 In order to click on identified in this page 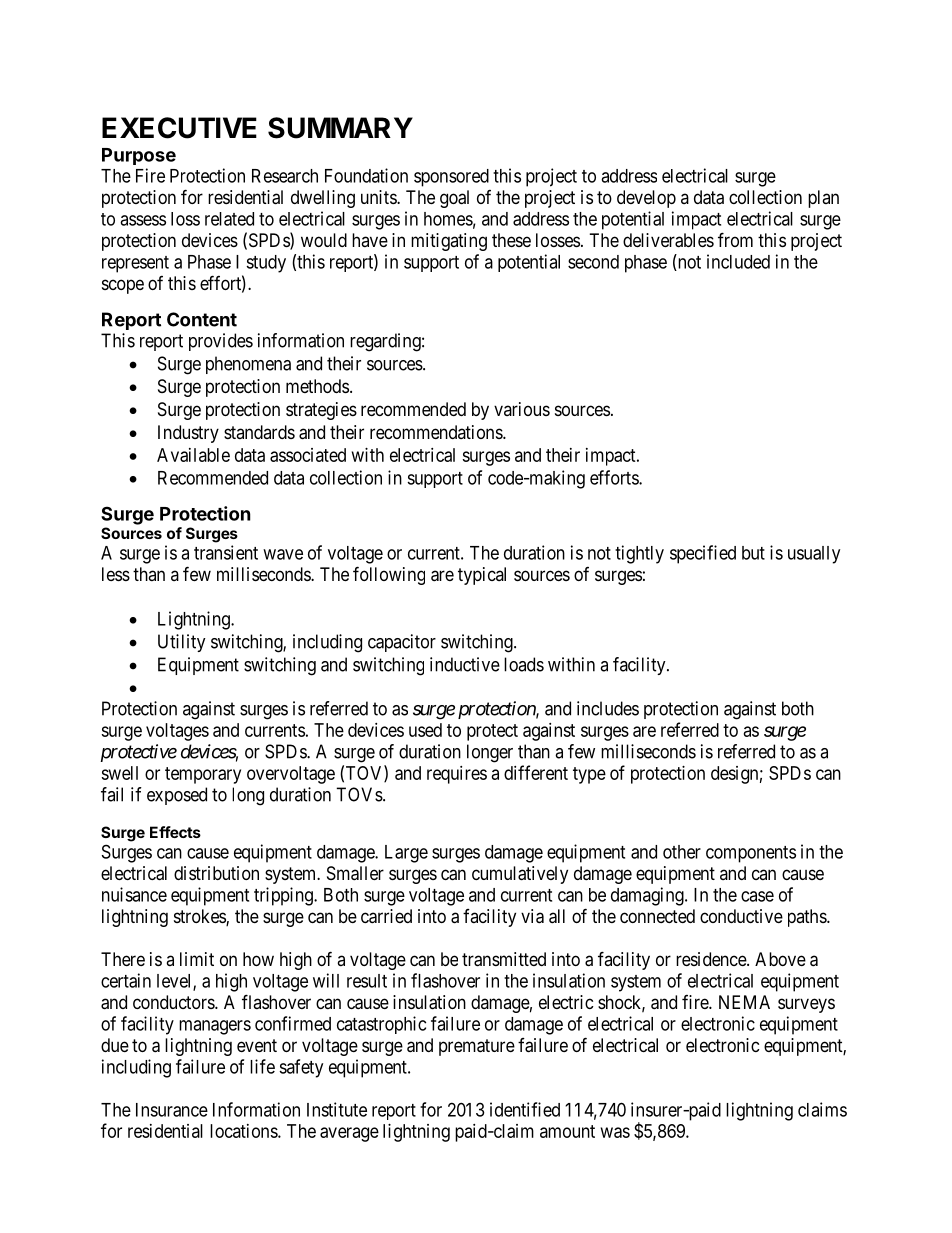, I will do `click(525, 1109)`.
